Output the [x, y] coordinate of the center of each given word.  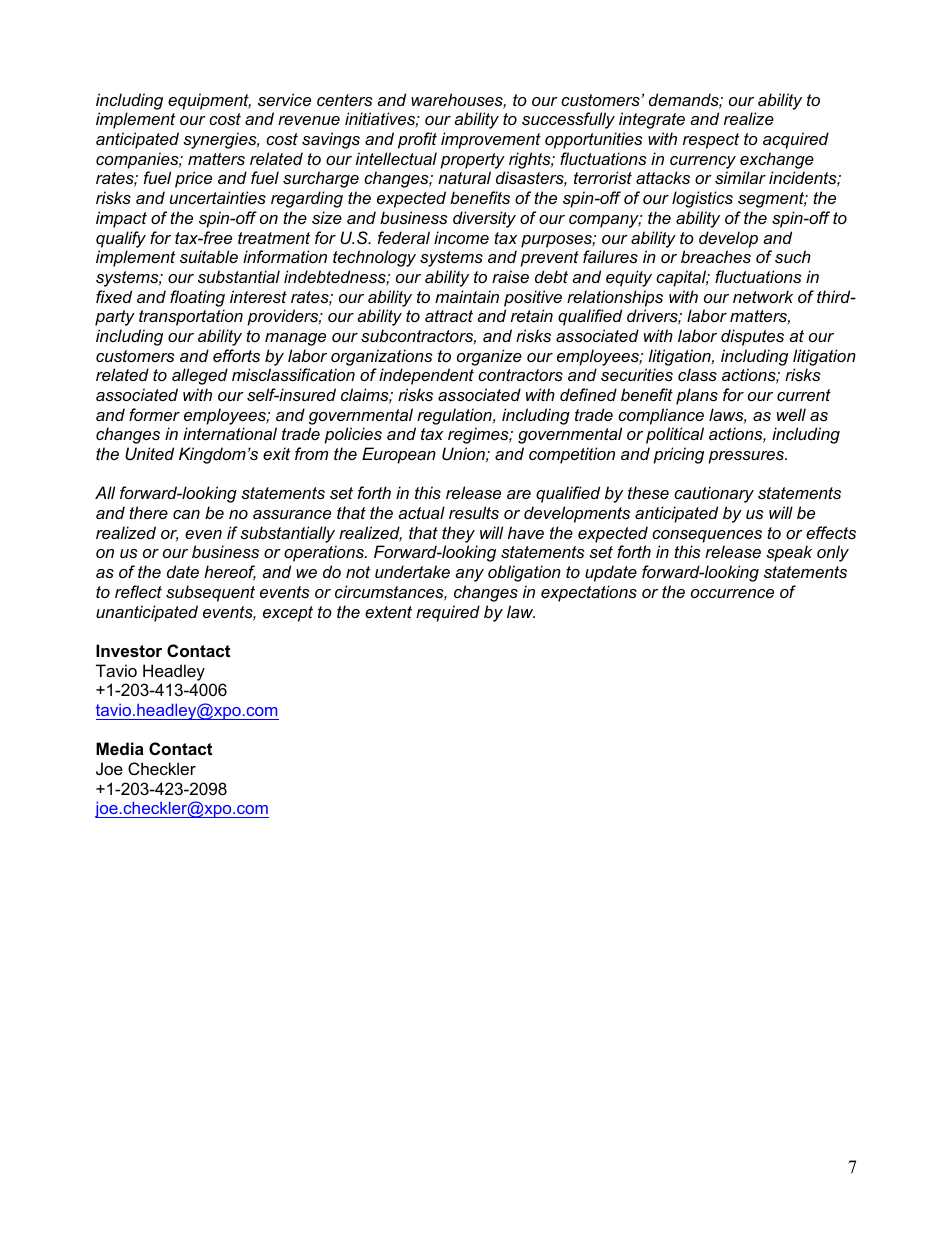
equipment [209, 101]
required [448, 613]
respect [711, 141]
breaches [716, 256]
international [230, 433]
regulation [455, 416]
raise [510, 276]
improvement [491, 140]
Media [120, 748]
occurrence [732, 593]
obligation [524, 573]
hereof [230, 573]
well [791, 414]
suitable [209, 256]
